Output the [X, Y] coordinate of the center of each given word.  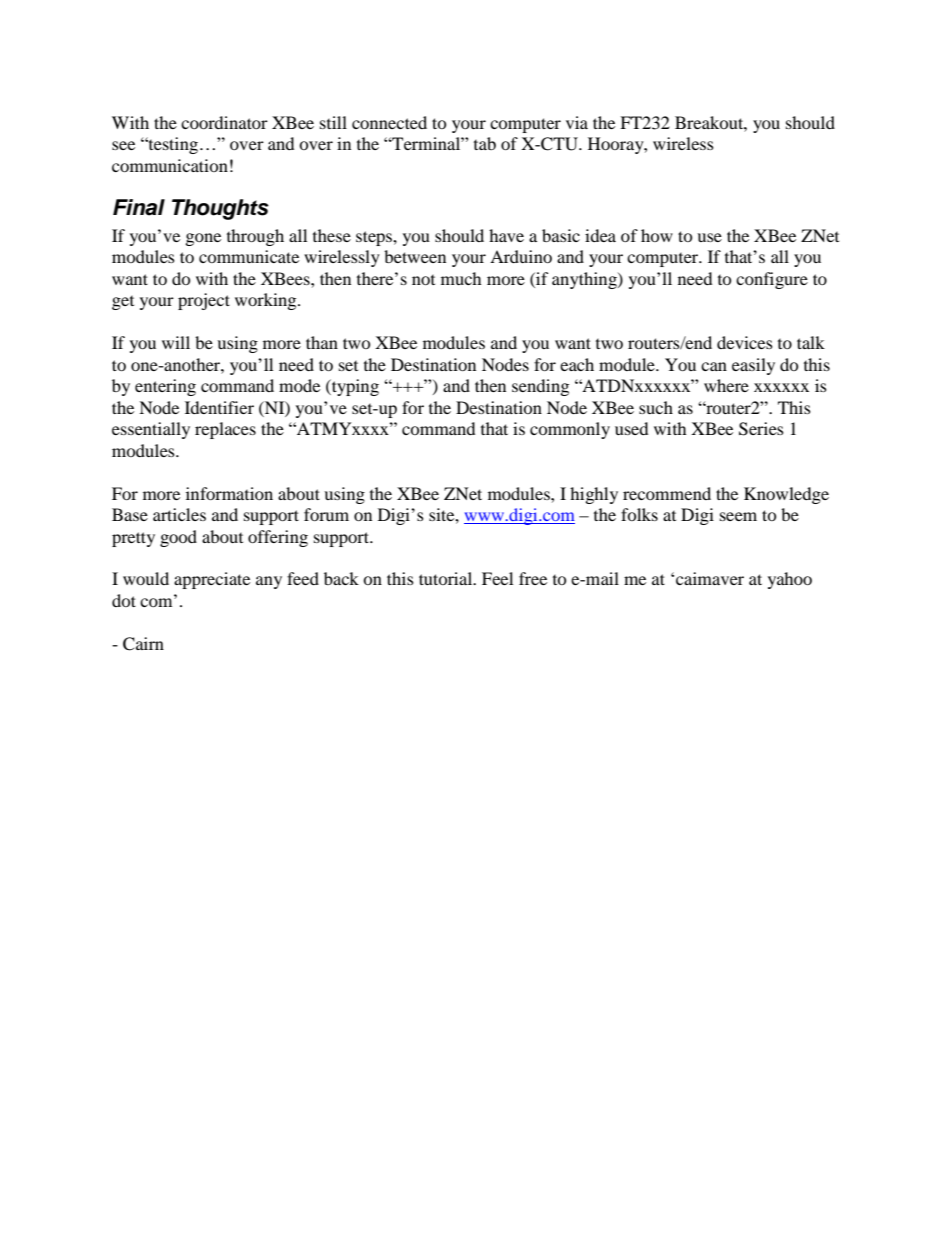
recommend [667, 493]
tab [485, 143]
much [461, 278]
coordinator [224, 122]
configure [772, 280]
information [229, 493]
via [577, 122]
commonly [570, 430]
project [204, 301]
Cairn [143, 644]
